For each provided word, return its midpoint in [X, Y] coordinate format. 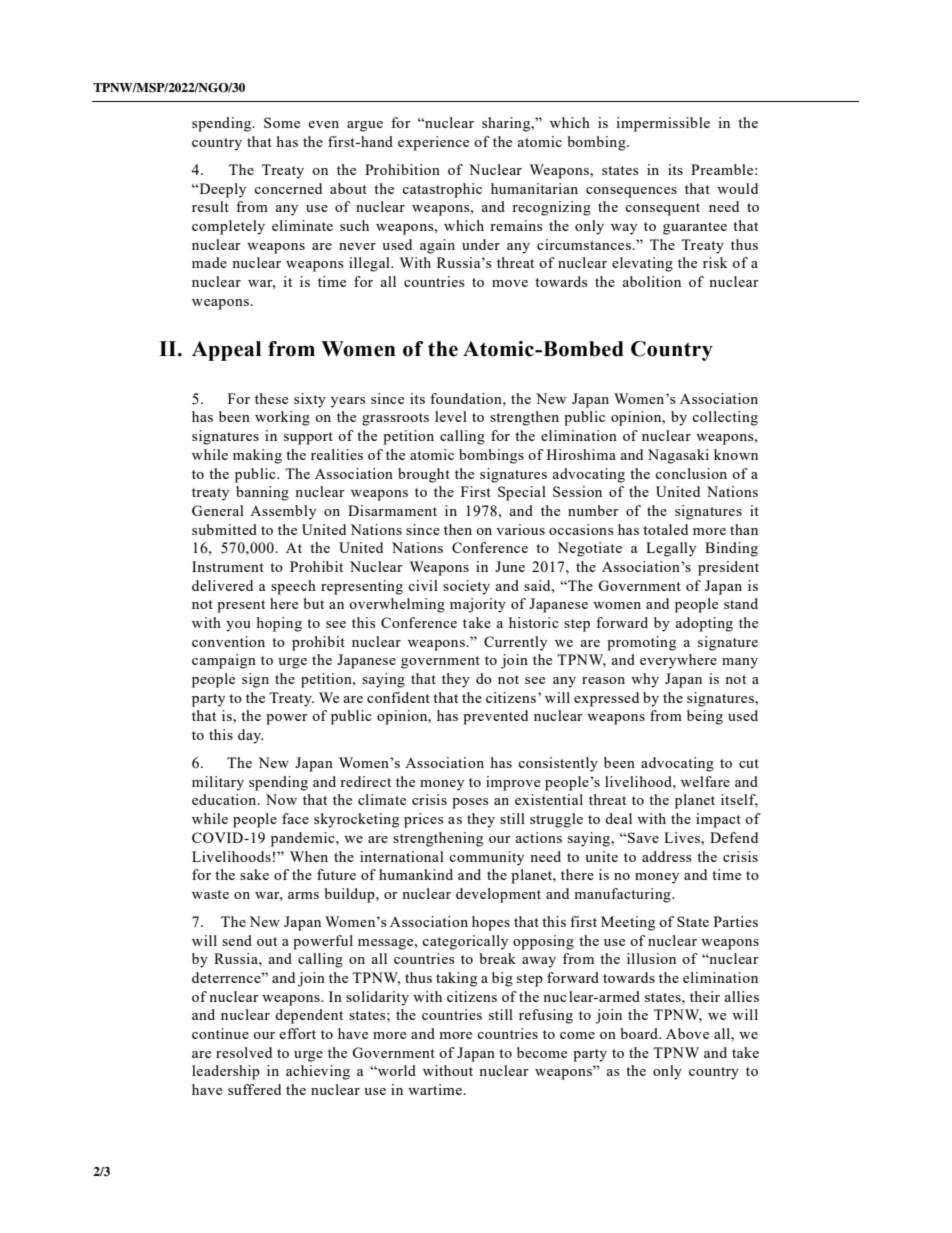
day [250, 736]
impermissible [663, 124]
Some [282, 122]
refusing [546, 1016]
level [451, 416]
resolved [244, 1052]
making [257, 456]
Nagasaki [678, 456]
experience [433, 143]
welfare [705, 781]
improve [513, 783]
